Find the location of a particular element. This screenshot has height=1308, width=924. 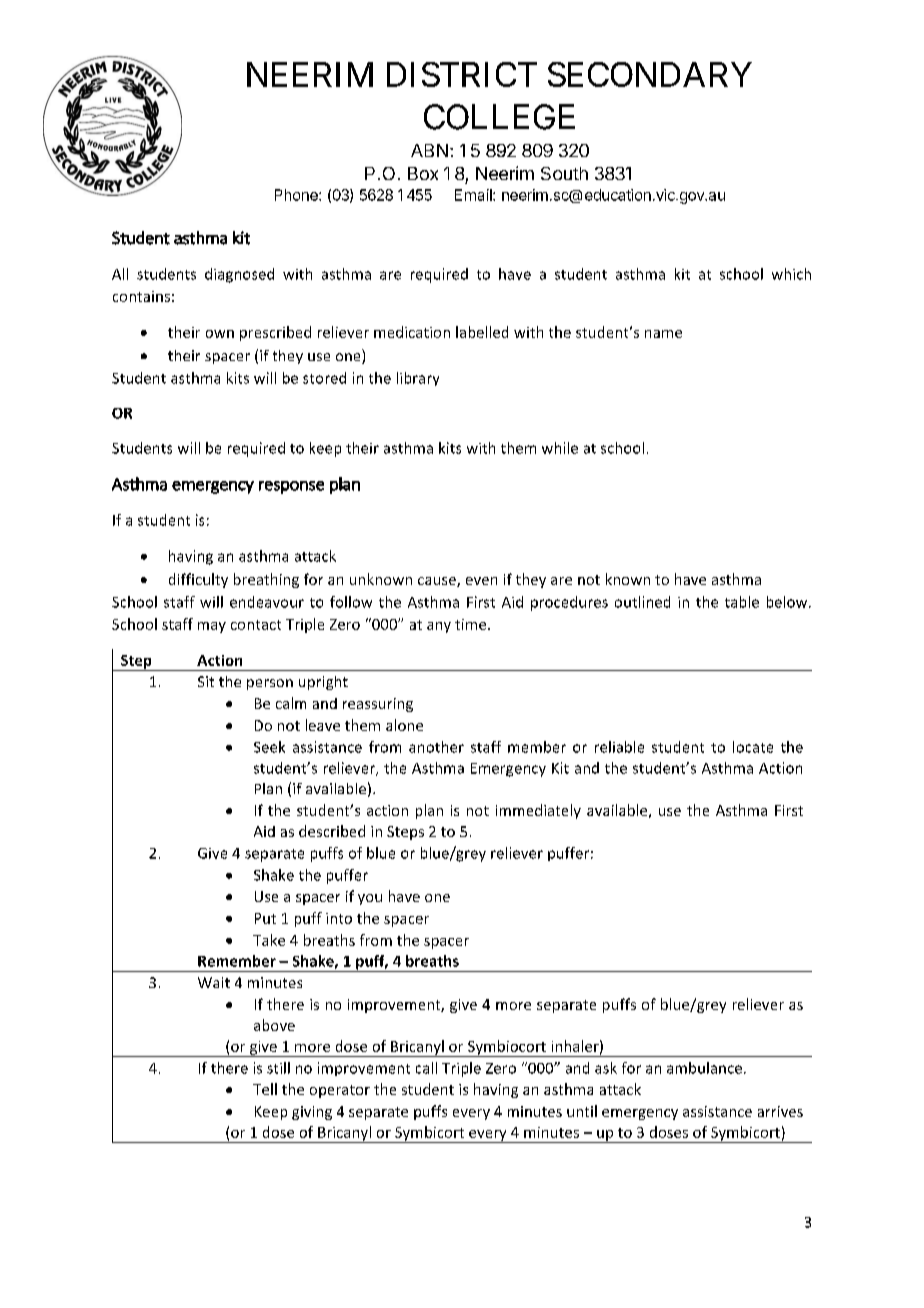

SECONDARY is located at coordinates (650, 74).
